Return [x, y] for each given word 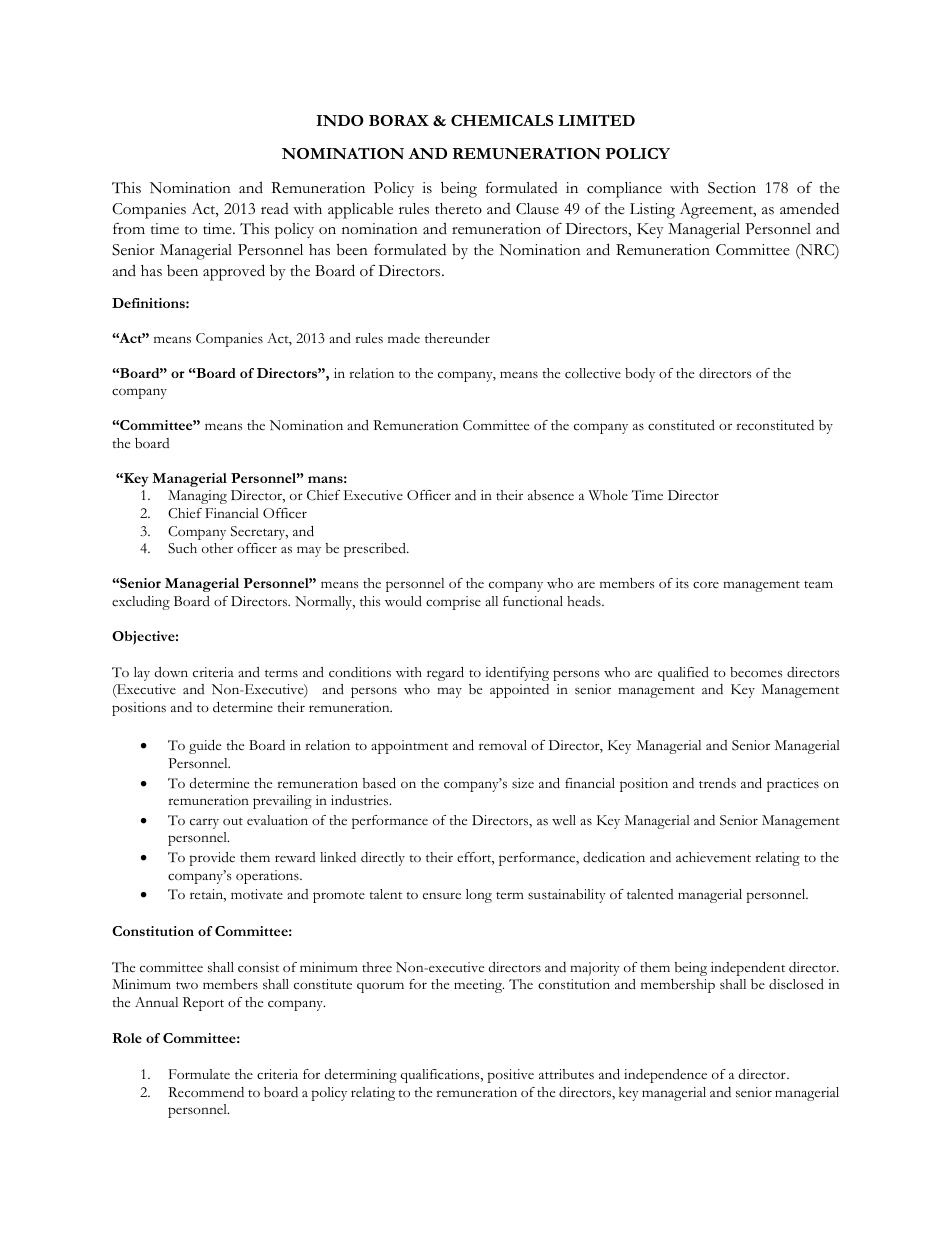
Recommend [206, 1092]
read [275, 208]
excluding [141, 603]
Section [732, 188]
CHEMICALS [502, 120]
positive [511, 1076]
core [706, 585]
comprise [453, 603]
